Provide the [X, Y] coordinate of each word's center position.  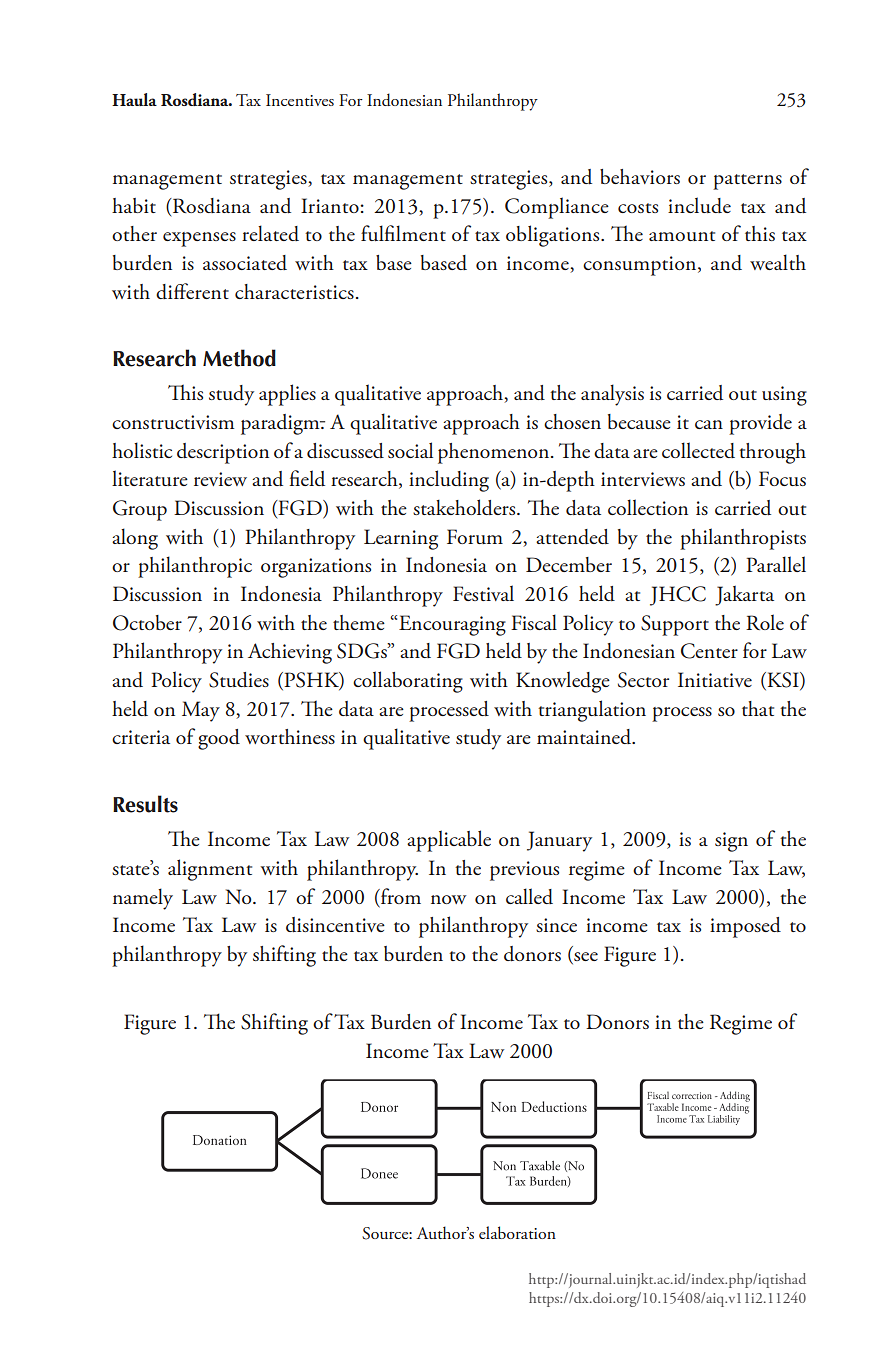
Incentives [300, 100]
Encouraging [452, 625]
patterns [747, 182]
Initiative [715, 679]
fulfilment [403, 233]
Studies [239, 680]
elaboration [517, 1232]
